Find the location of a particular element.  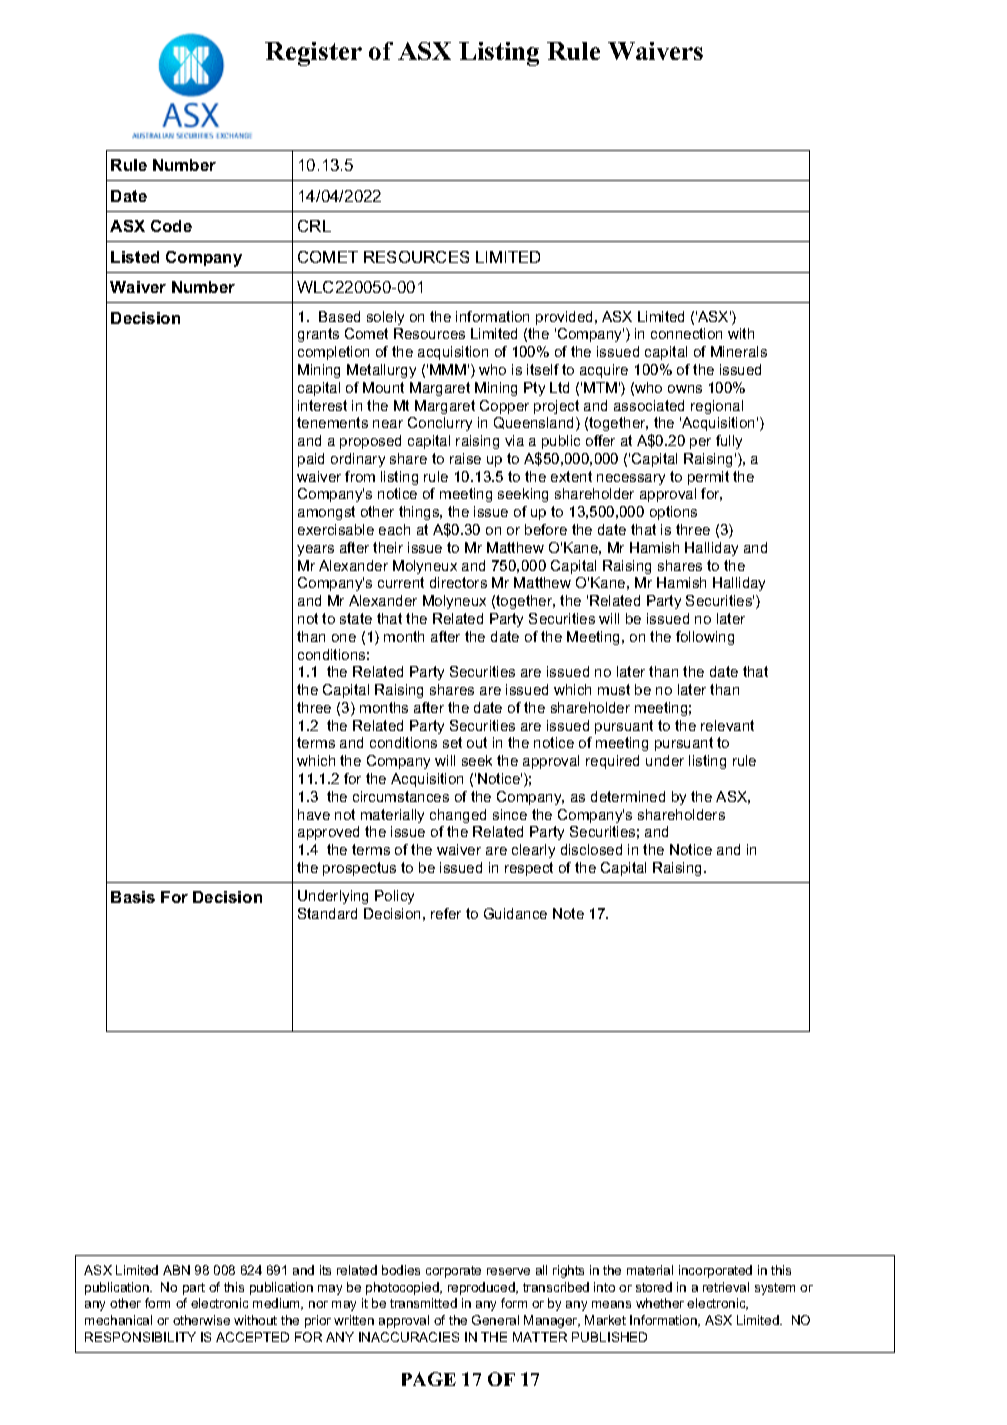

connection is located at coordinates (686, 333).
